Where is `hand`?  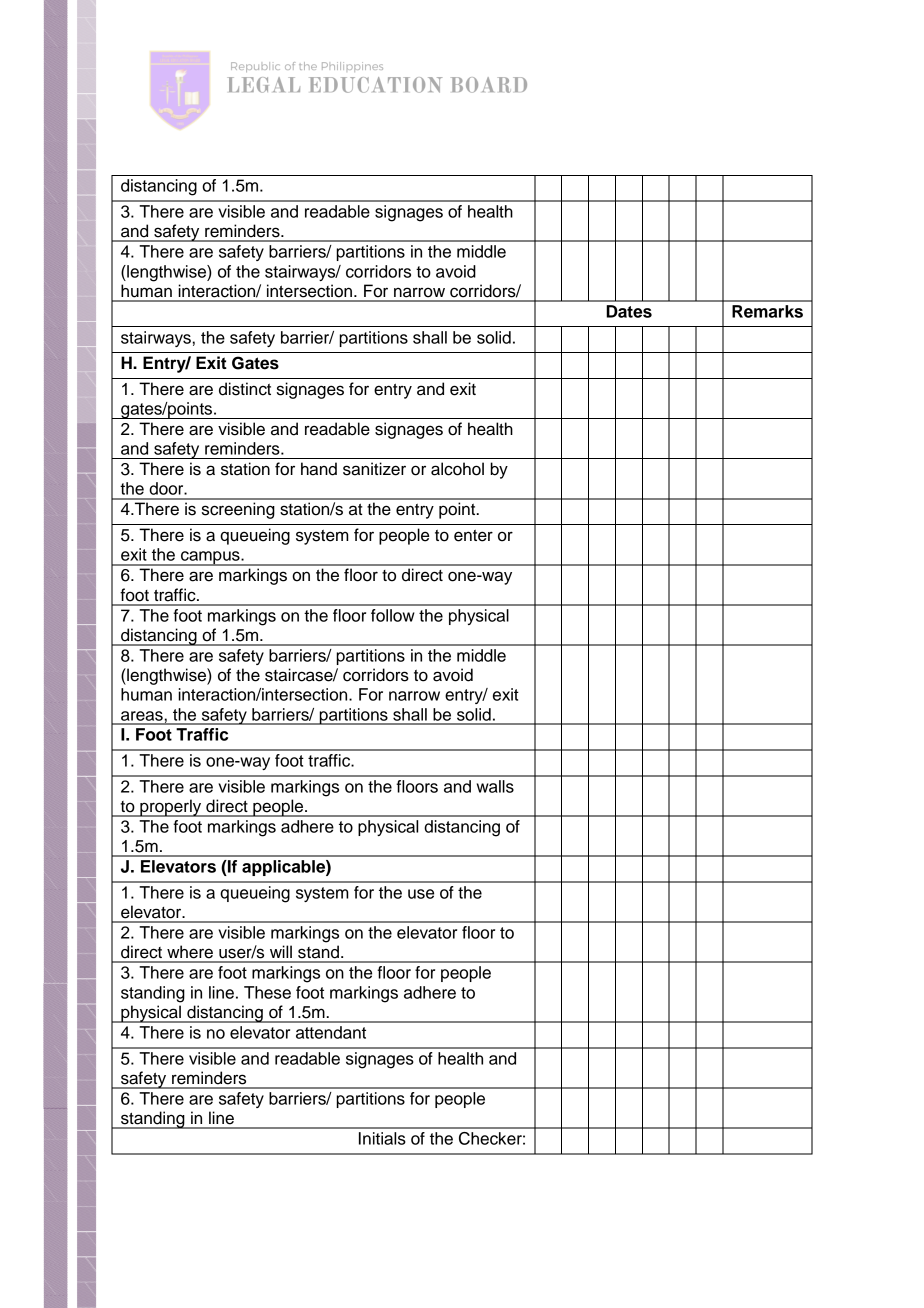
hand is located at coordinates (319, 469).
